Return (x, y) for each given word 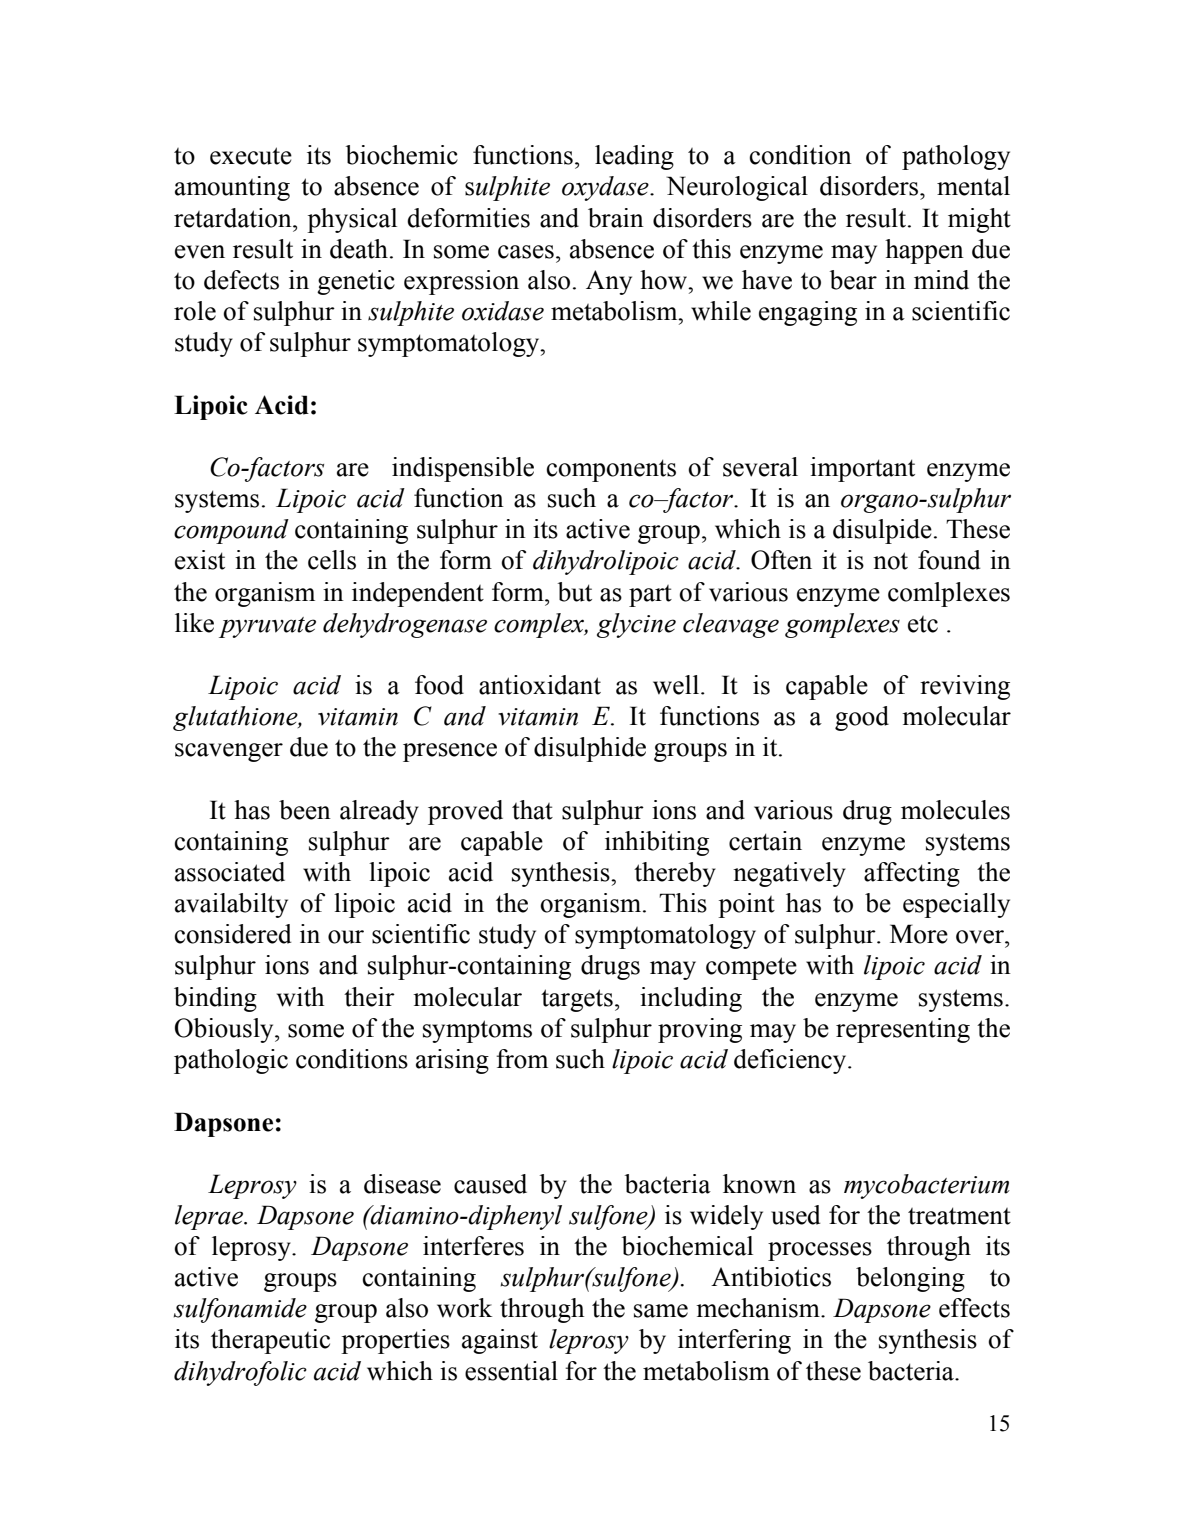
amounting (232, 188)
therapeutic (270, 1341)
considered (233, 934)
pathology (956, 157)
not (890, 561)
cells (332, 560)
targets (577, 1000)
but (575, 592)
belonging (910, 1279)
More (919, 934)
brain (616, 218)
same (661, 1311)
